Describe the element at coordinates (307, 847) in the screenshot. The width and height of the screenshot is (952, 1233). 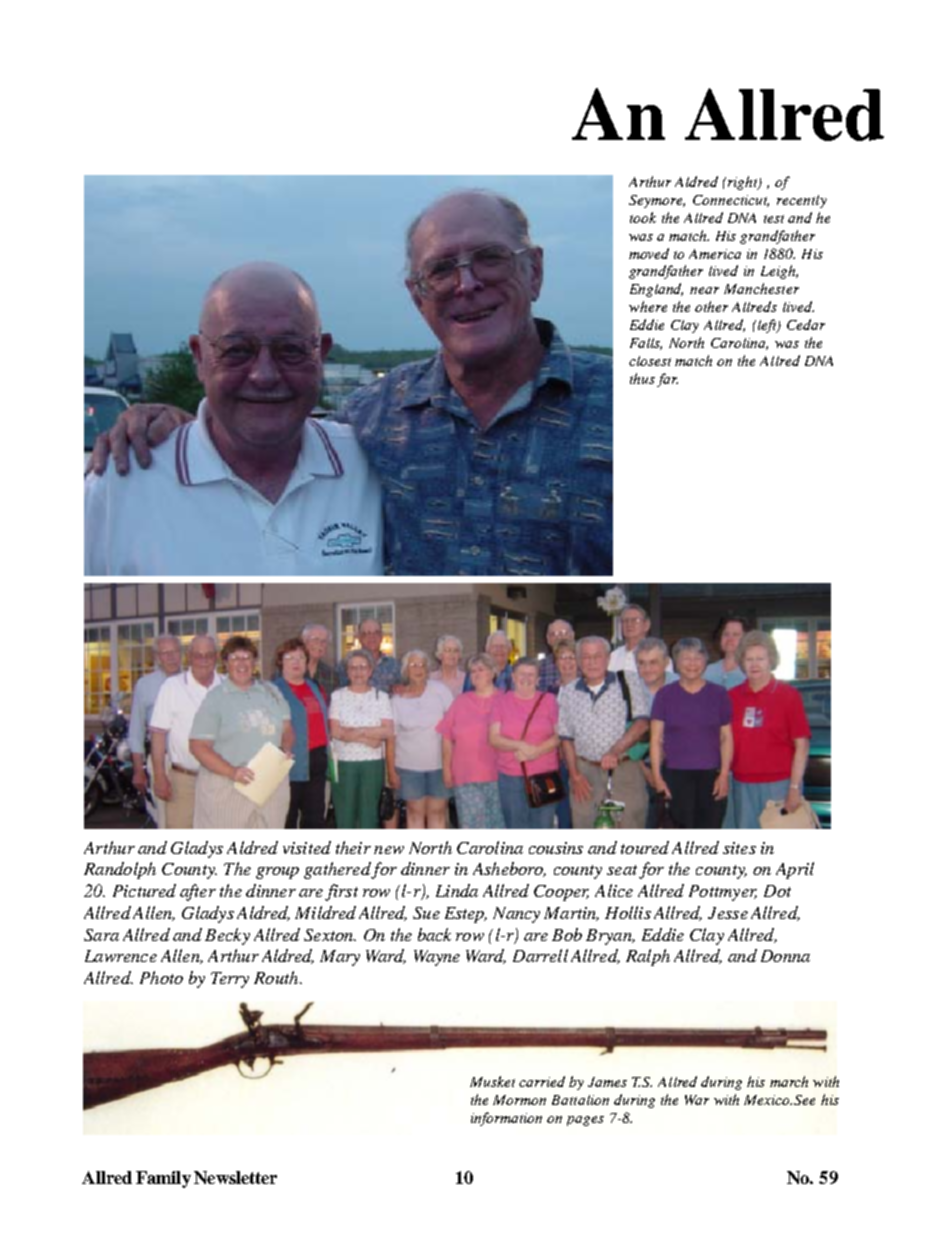
I see `visited` at that location.
